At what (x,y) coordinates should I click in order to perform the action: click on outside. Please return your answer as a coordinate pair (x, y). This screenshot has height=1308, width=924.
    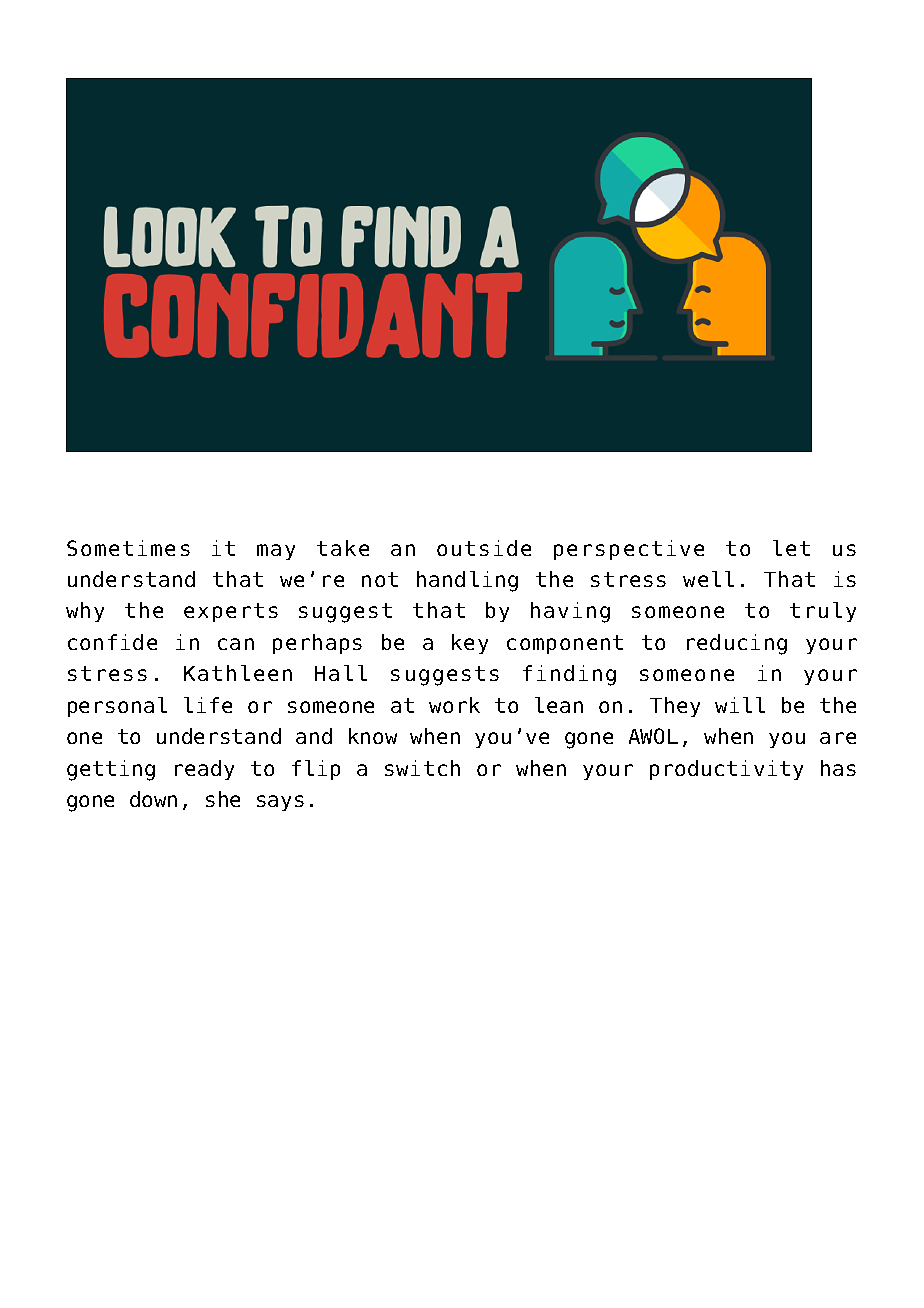
    Looking at the image, I should click on (484, 548).
